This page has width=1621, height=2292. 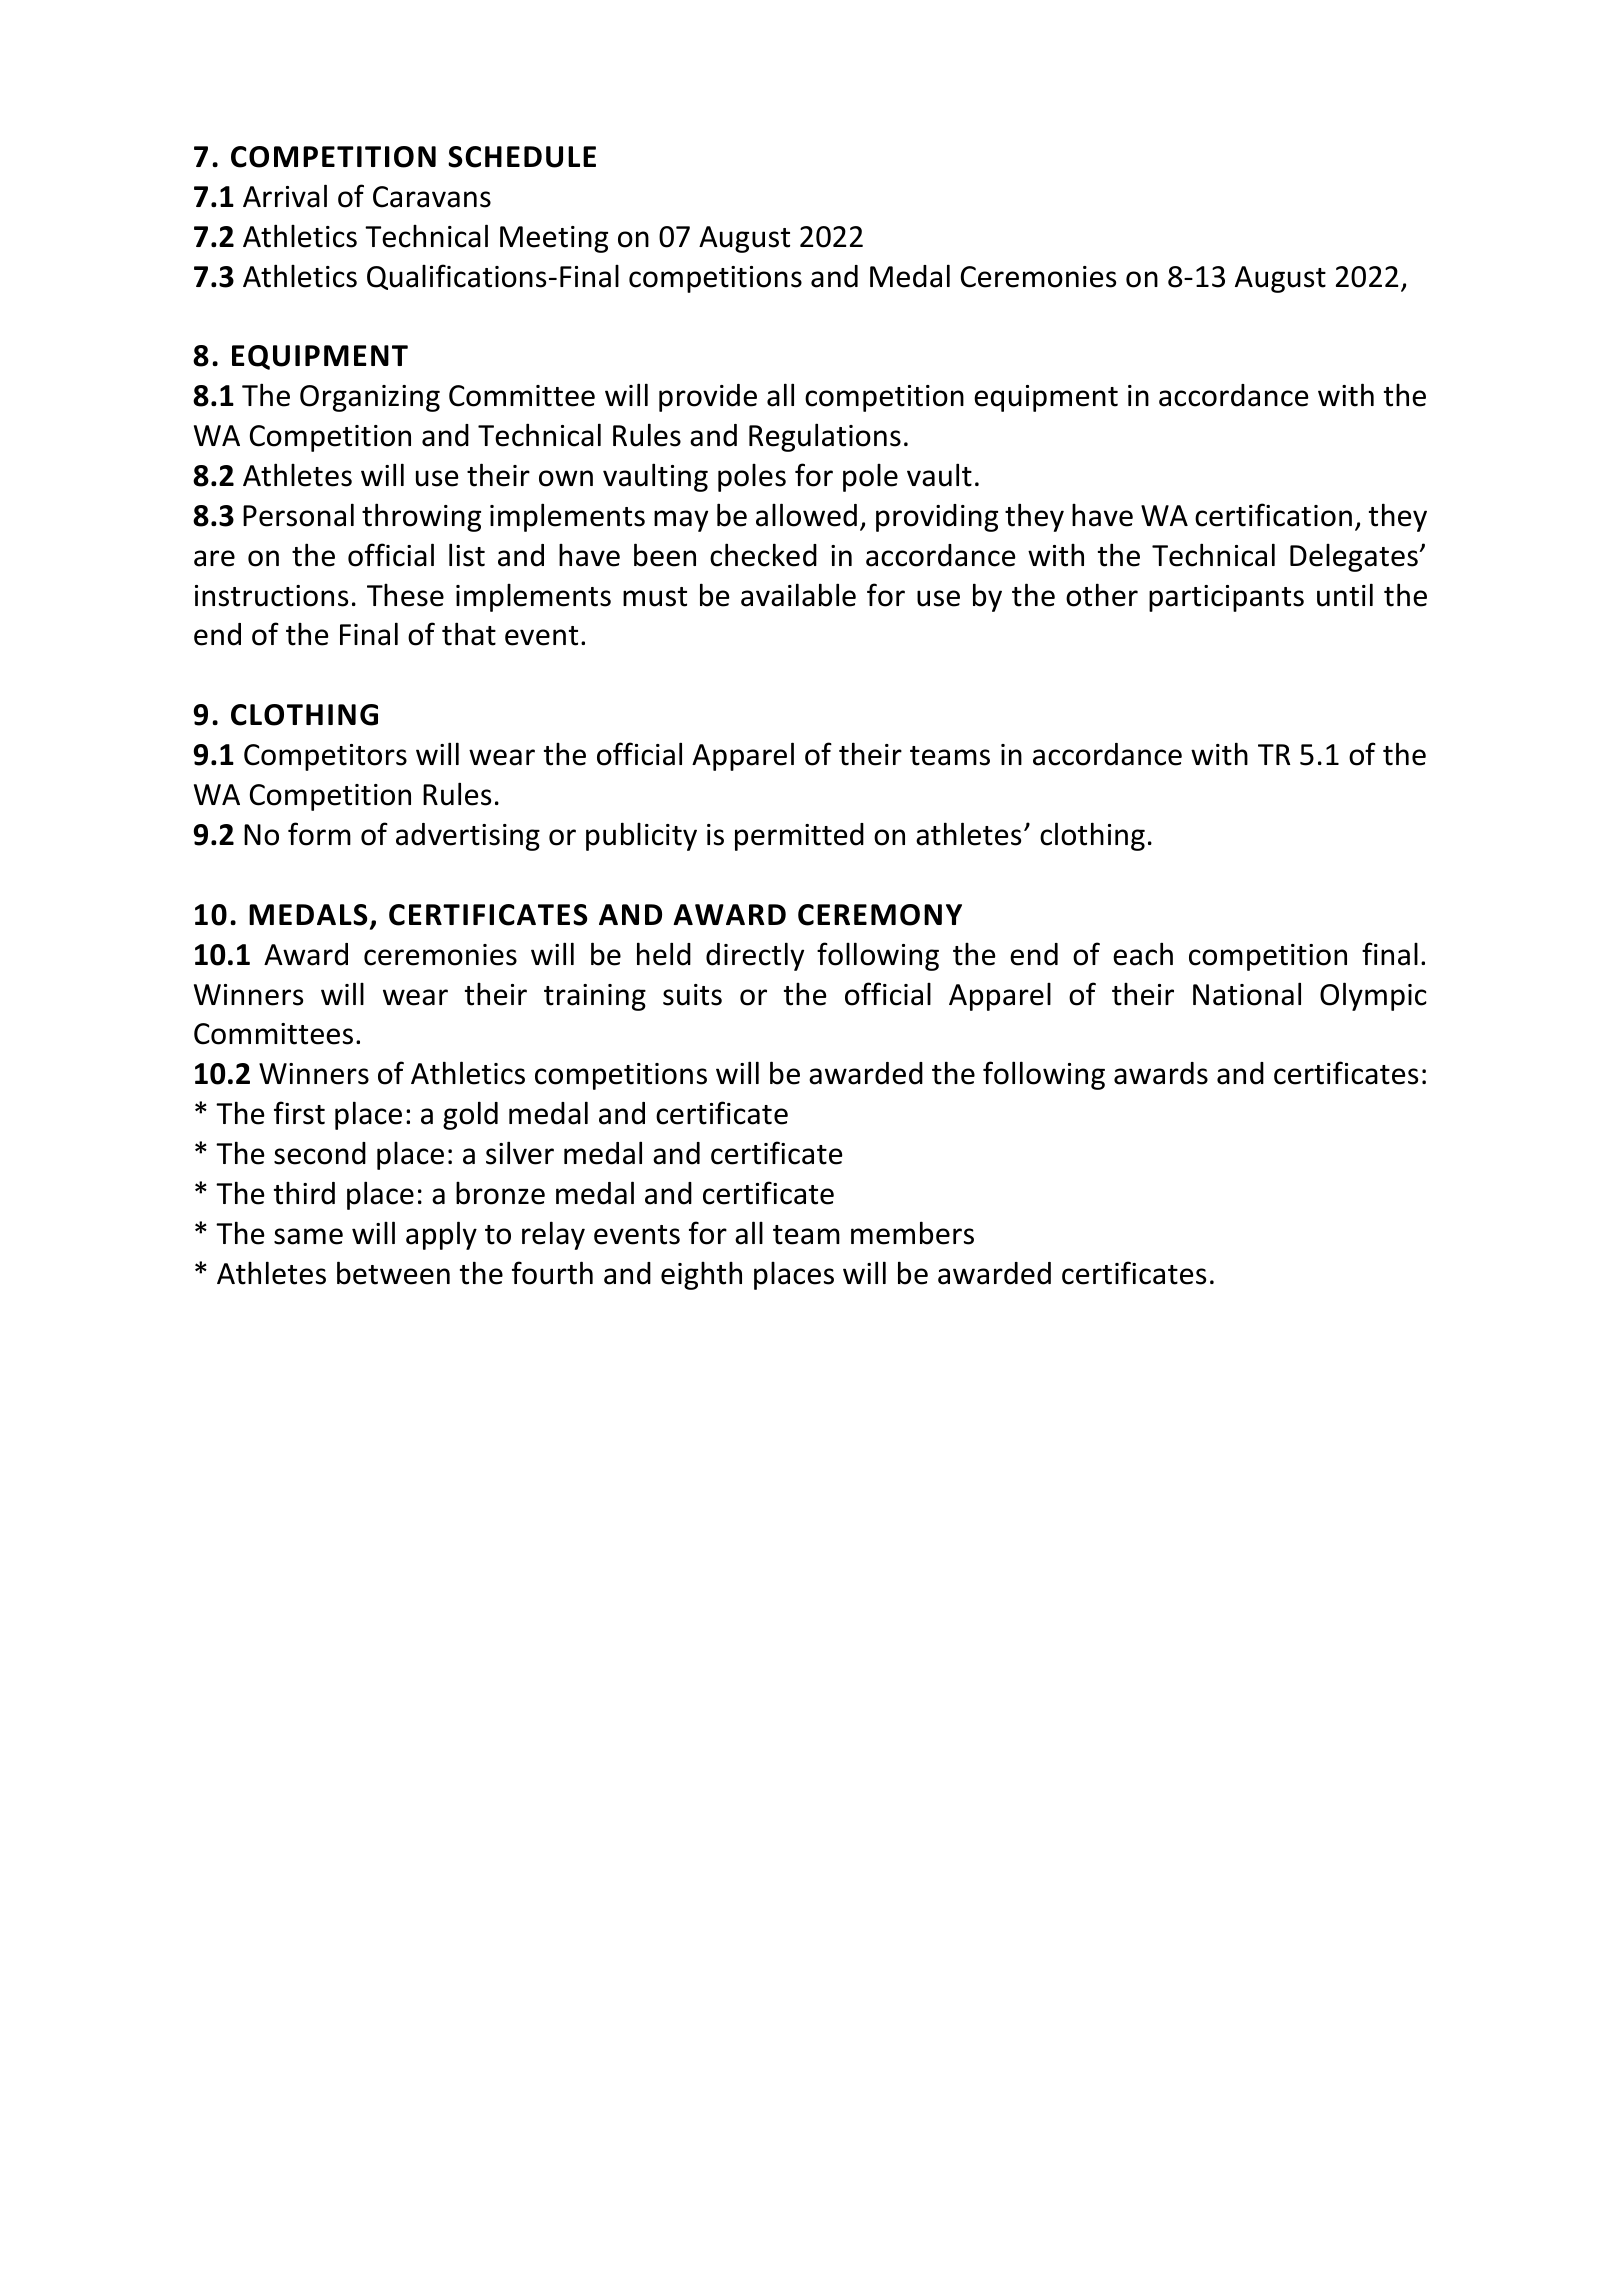 I want to click on Caravans, so click(x=432, y=197).
